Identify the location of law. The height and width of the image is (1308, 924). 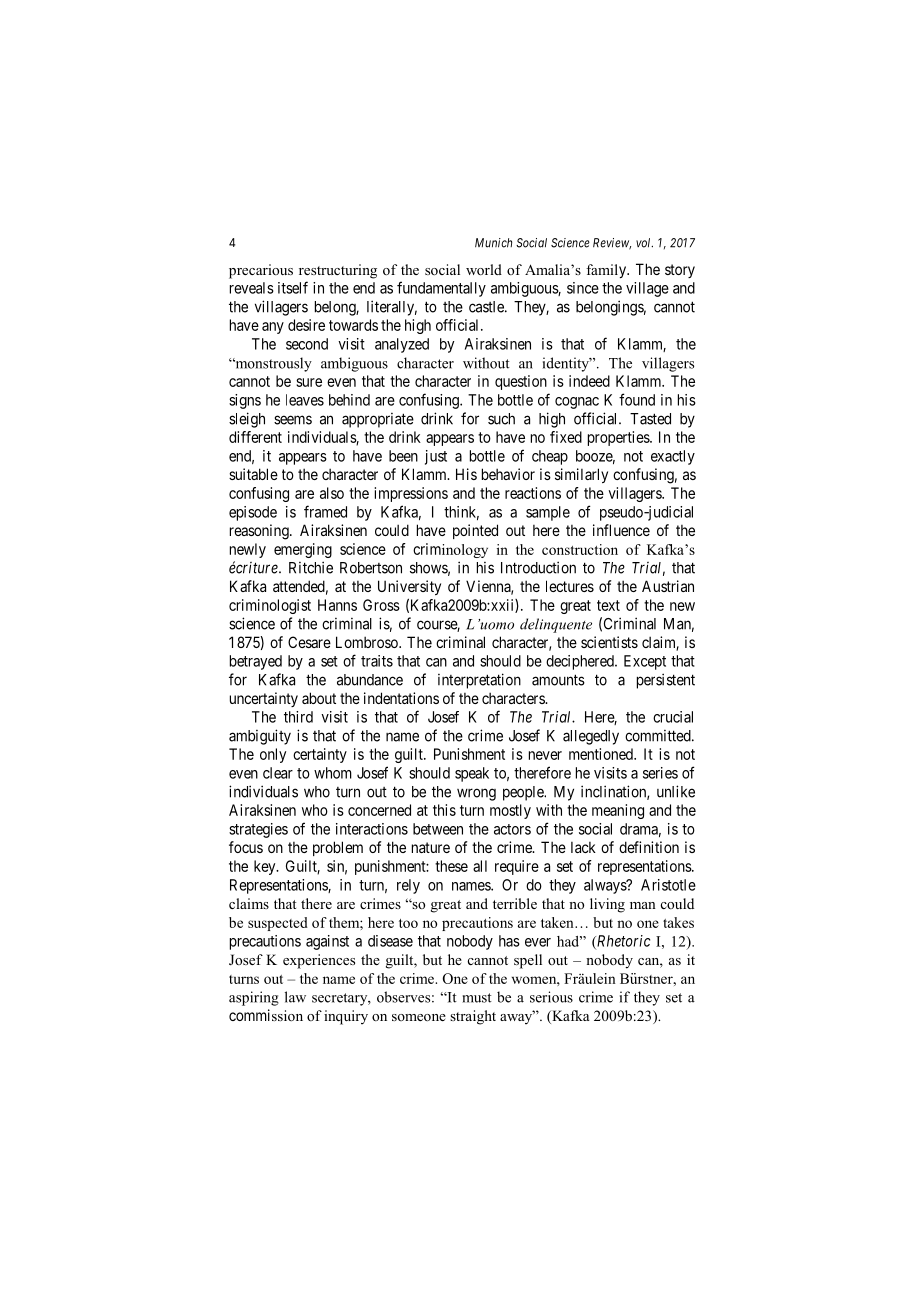
(295, 997).
